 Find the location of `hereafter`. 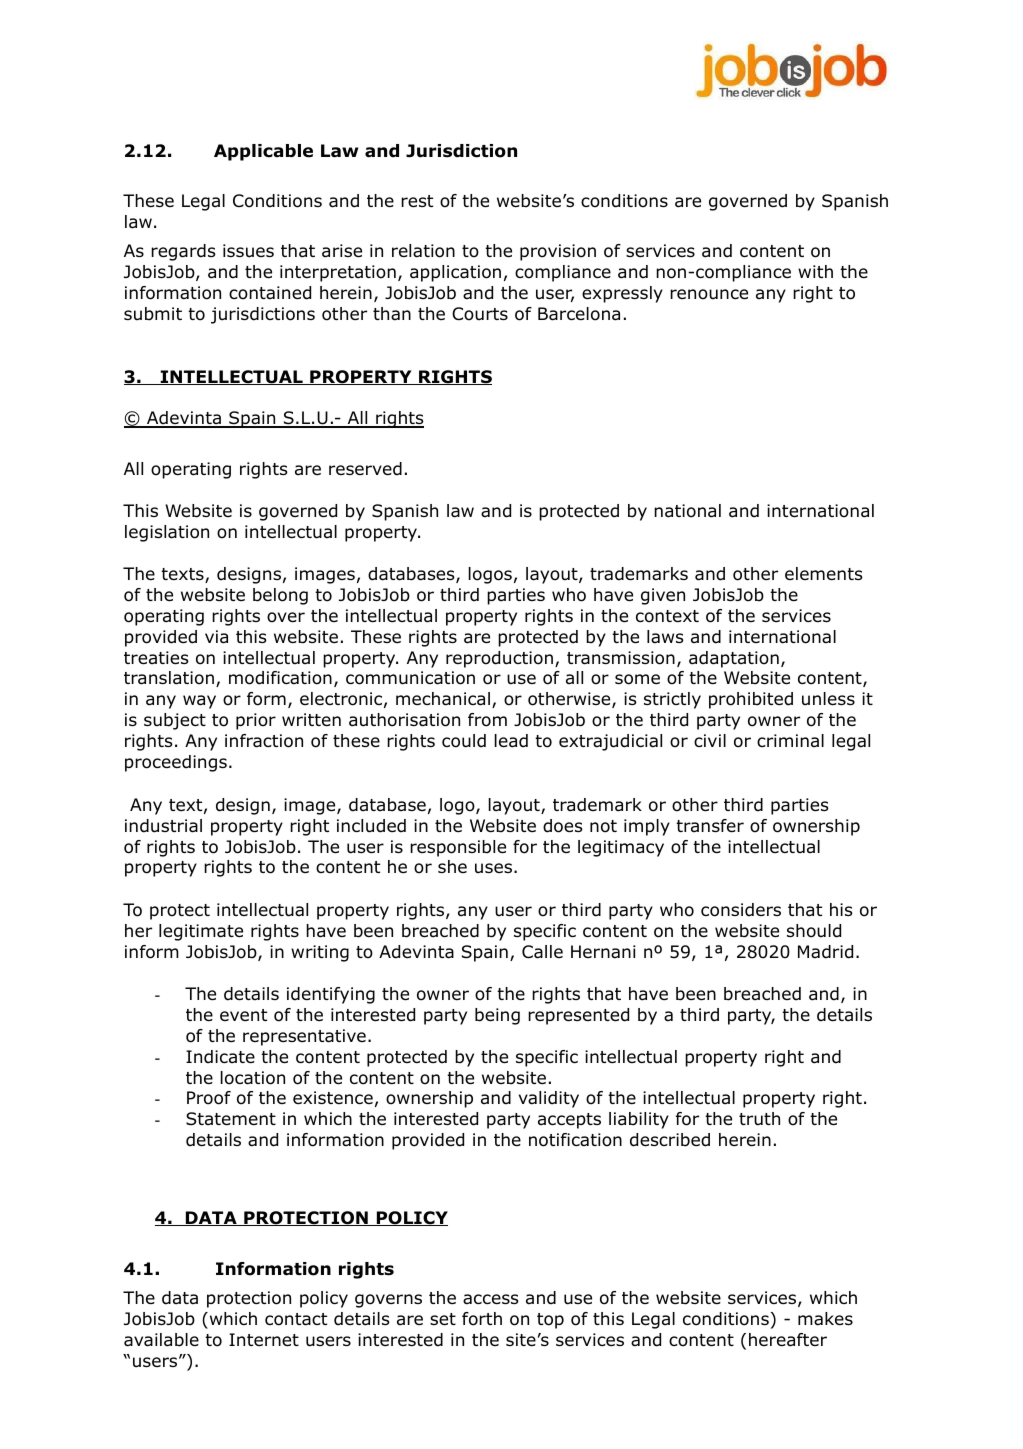

hereafter is located at coordinates (788, 1340).
